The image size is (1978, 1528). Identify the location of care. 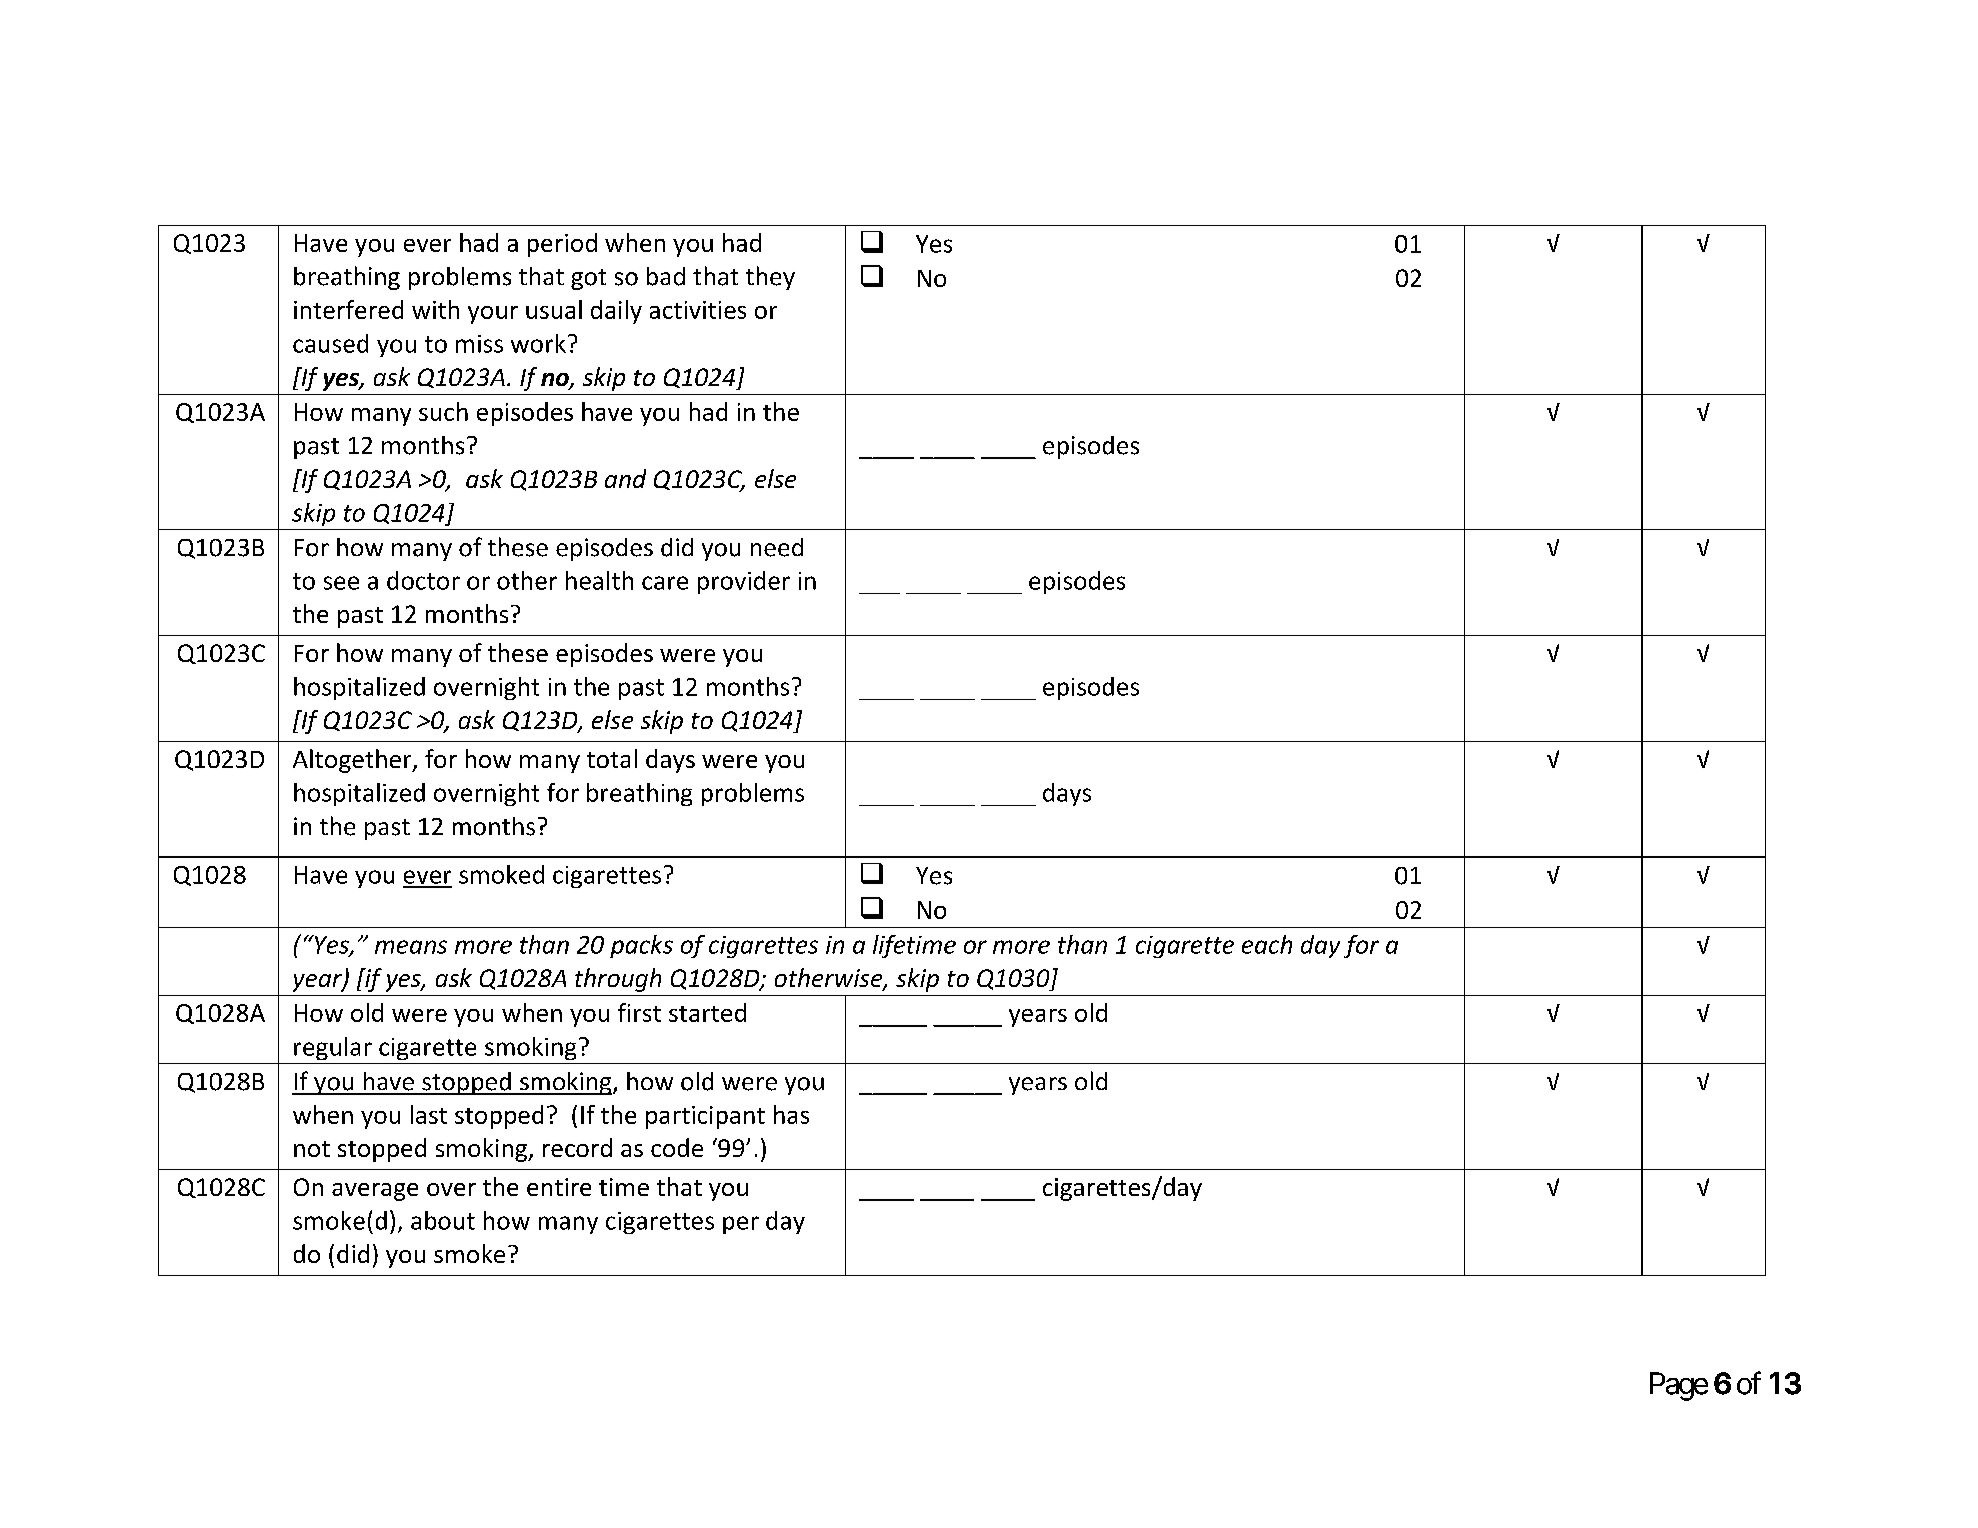
(665, 583).
